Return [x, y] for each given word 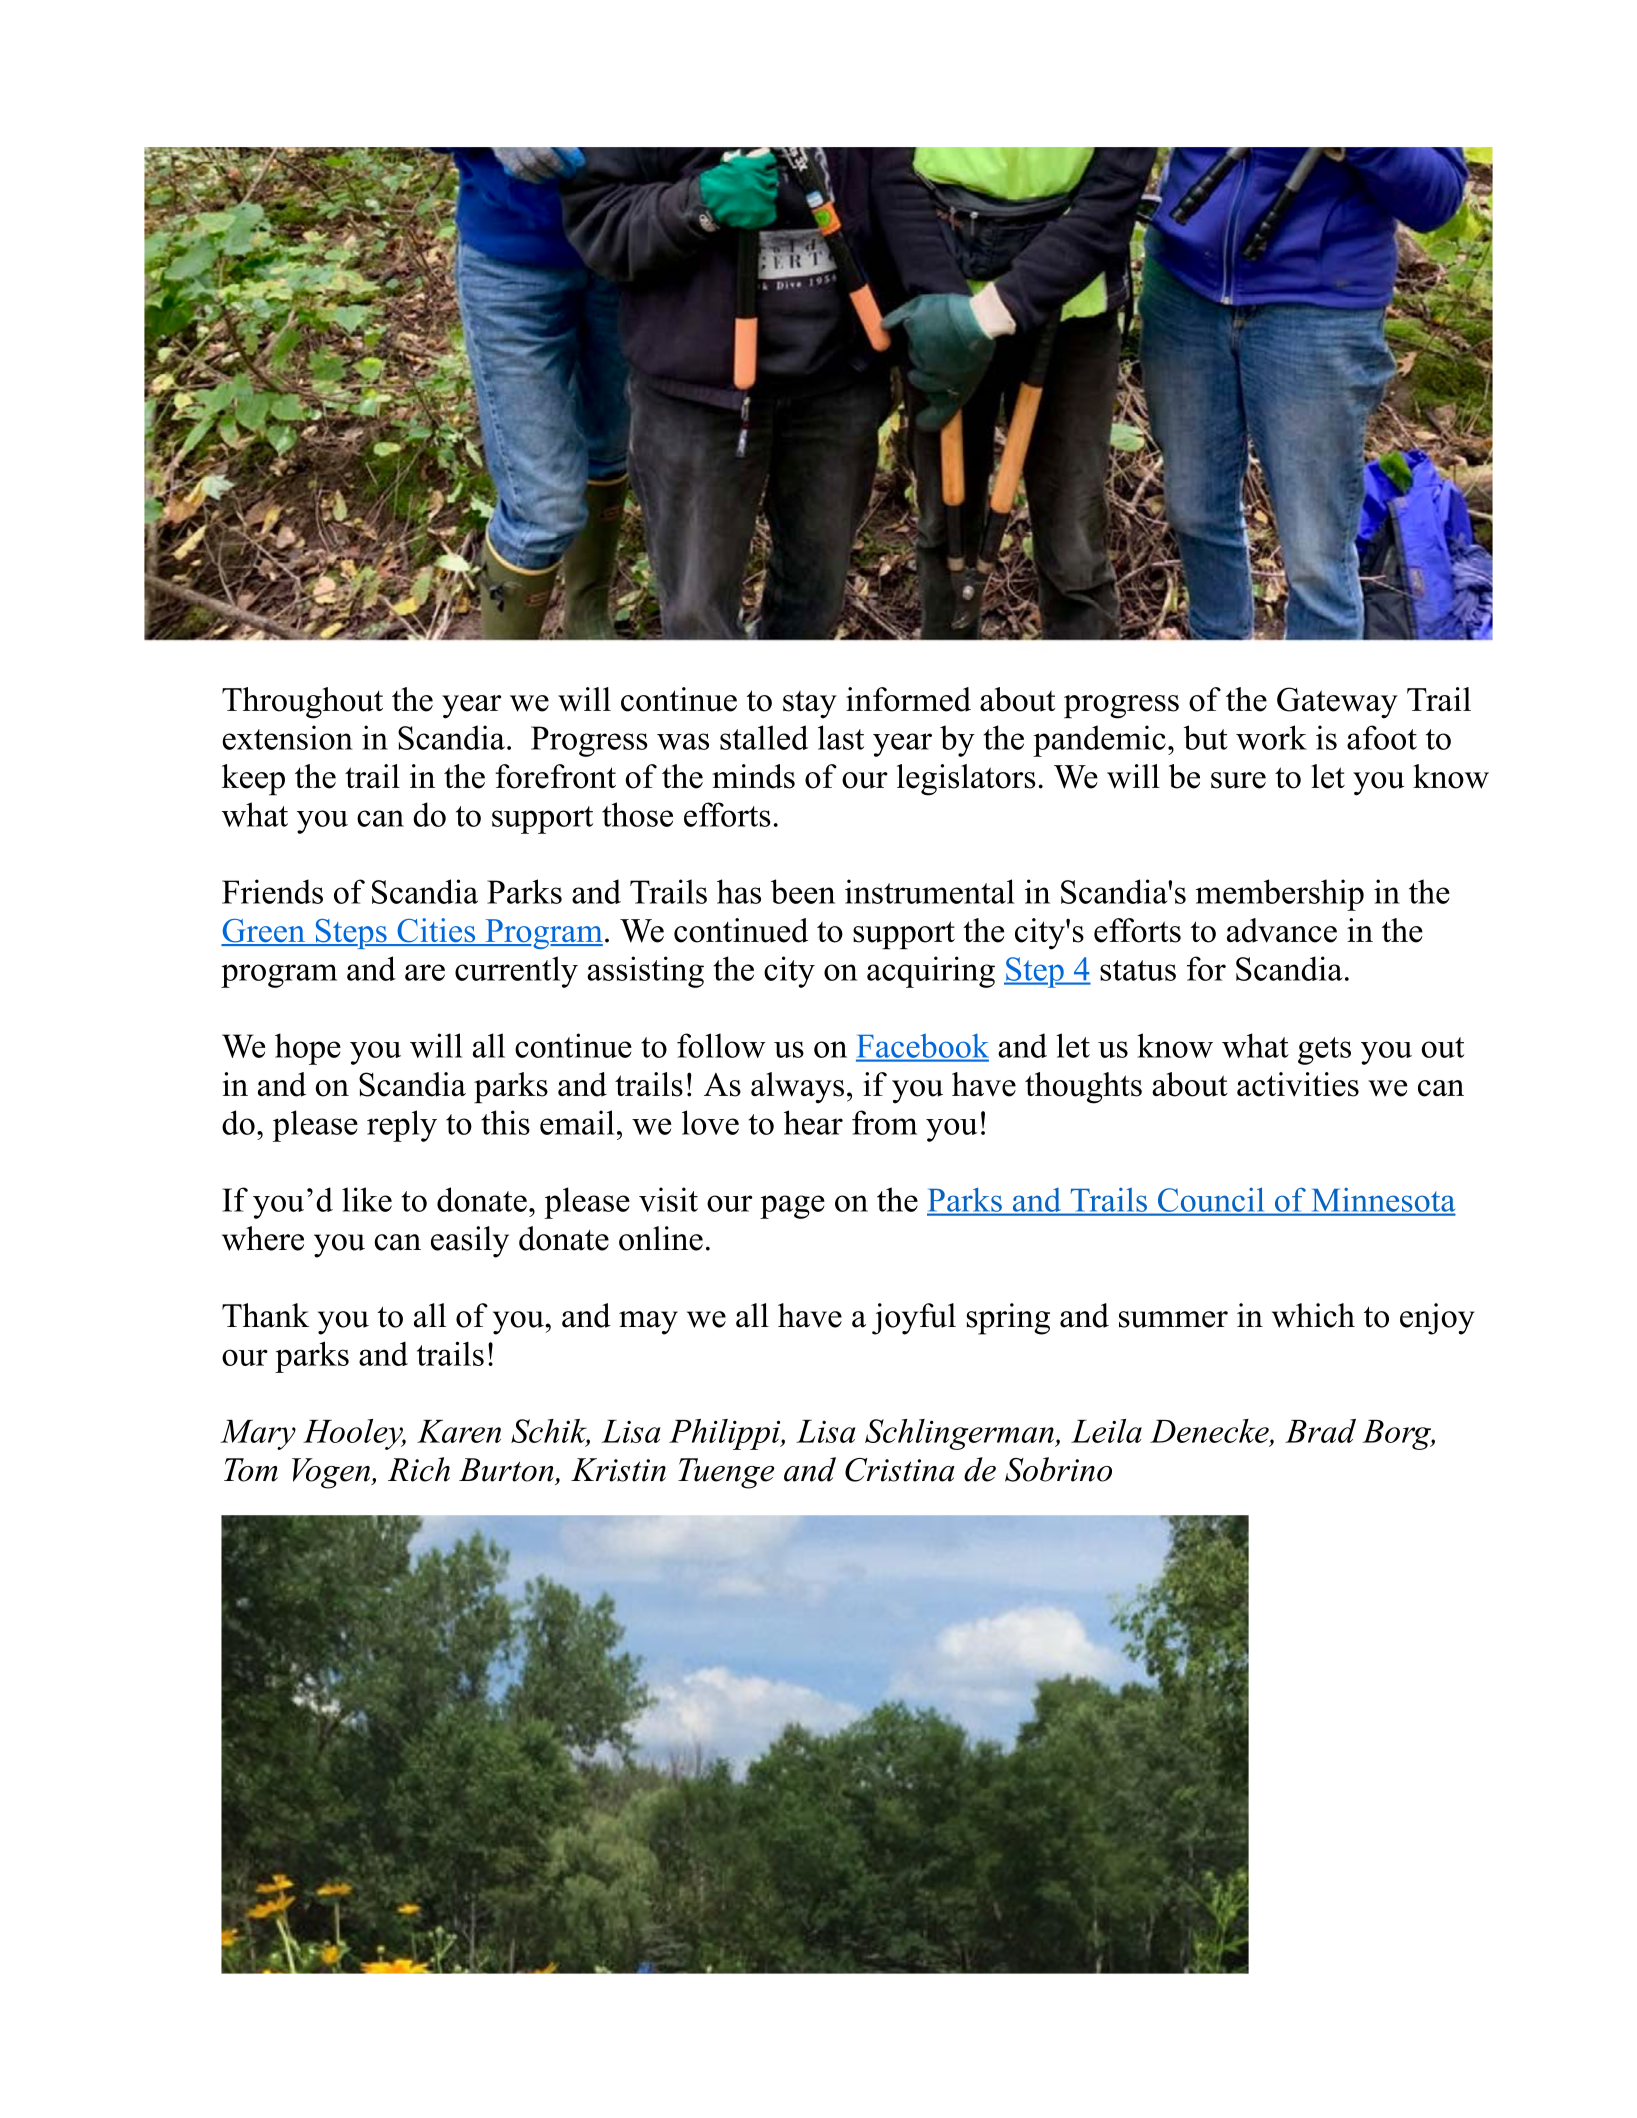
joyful [914, 1319]
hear [813, 1122]
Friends [272, 891]
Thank [265, 1315]
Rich [419, 1469]
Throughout [302, 703]
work [1271, 737]
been [803, 891]
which [1313, 1315]
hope [308, 1049]
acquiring [931, 972]
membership [1280, 895]
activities [1298, 1084]
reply [402, 1126]
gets [1324, 1051]
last [841, 737]
